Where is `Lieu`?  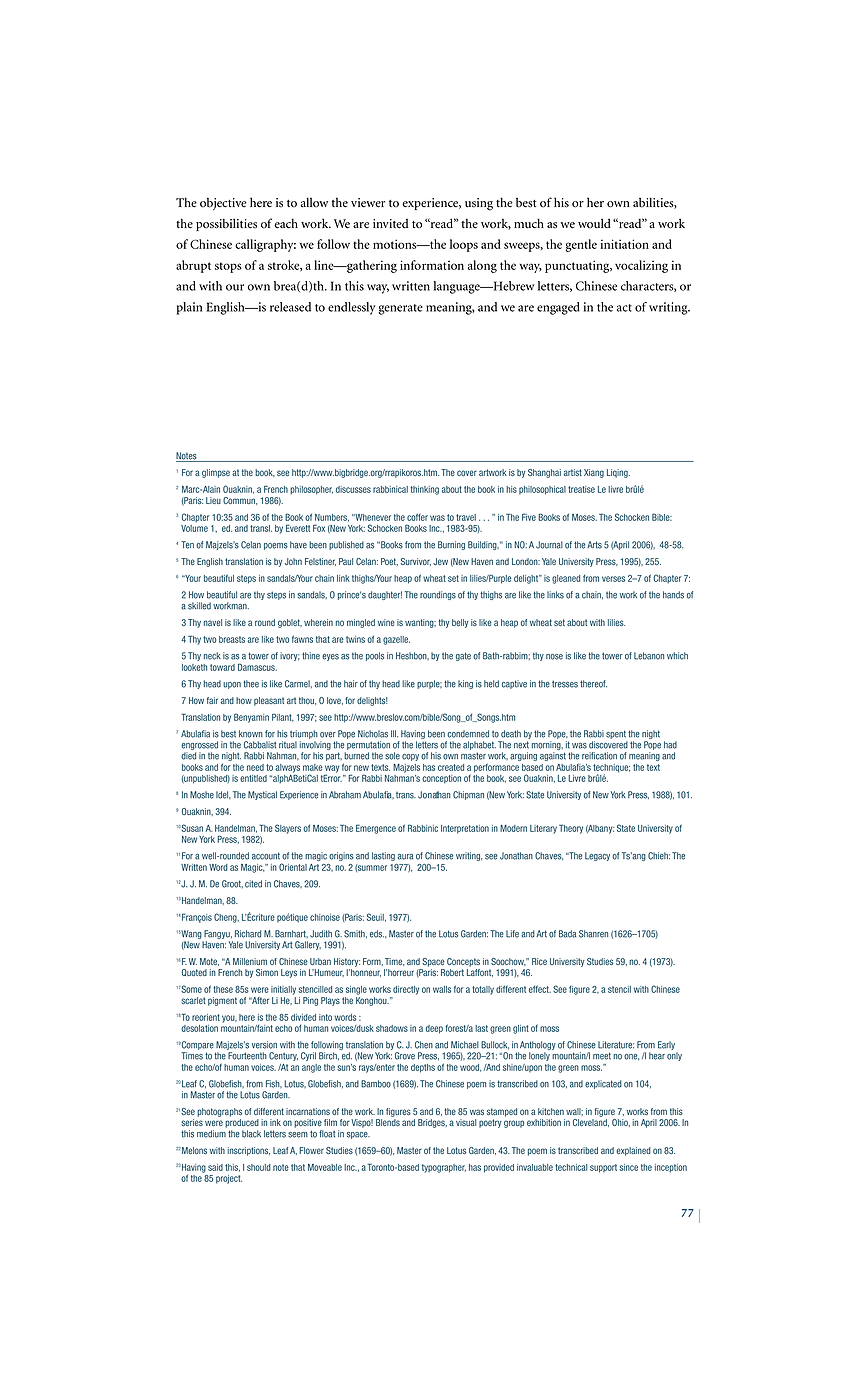
Lieu is located at coordinates (213, 500).
